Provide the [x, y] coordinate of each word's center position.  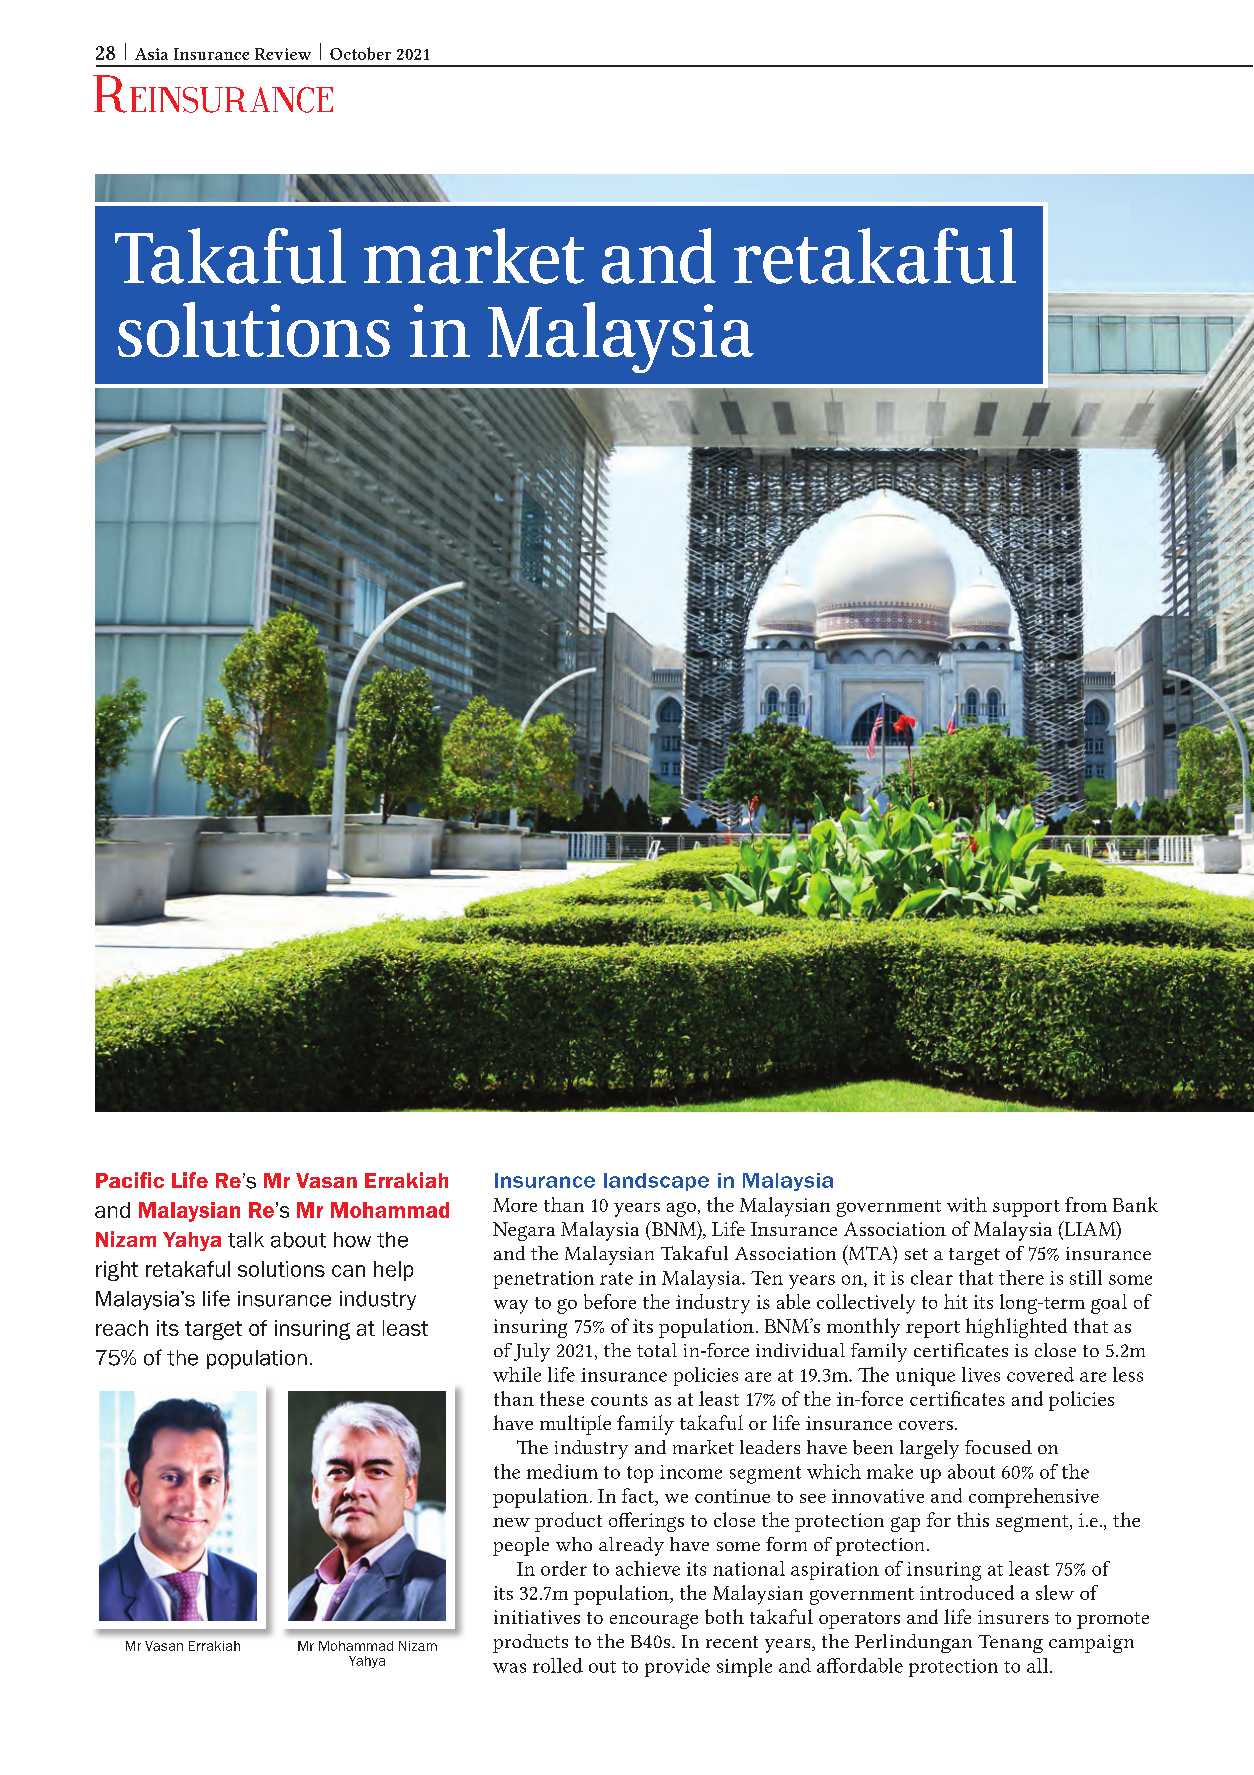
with [967, 1204]
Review [283, 54]
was [509, 1668]
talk [246, 1240]
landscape [656, 1182]
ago [681, 1209]
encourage [654, 1621]
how [352, 1240]
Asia [151, 54]
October [360, 53]
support [1026, 1208]
